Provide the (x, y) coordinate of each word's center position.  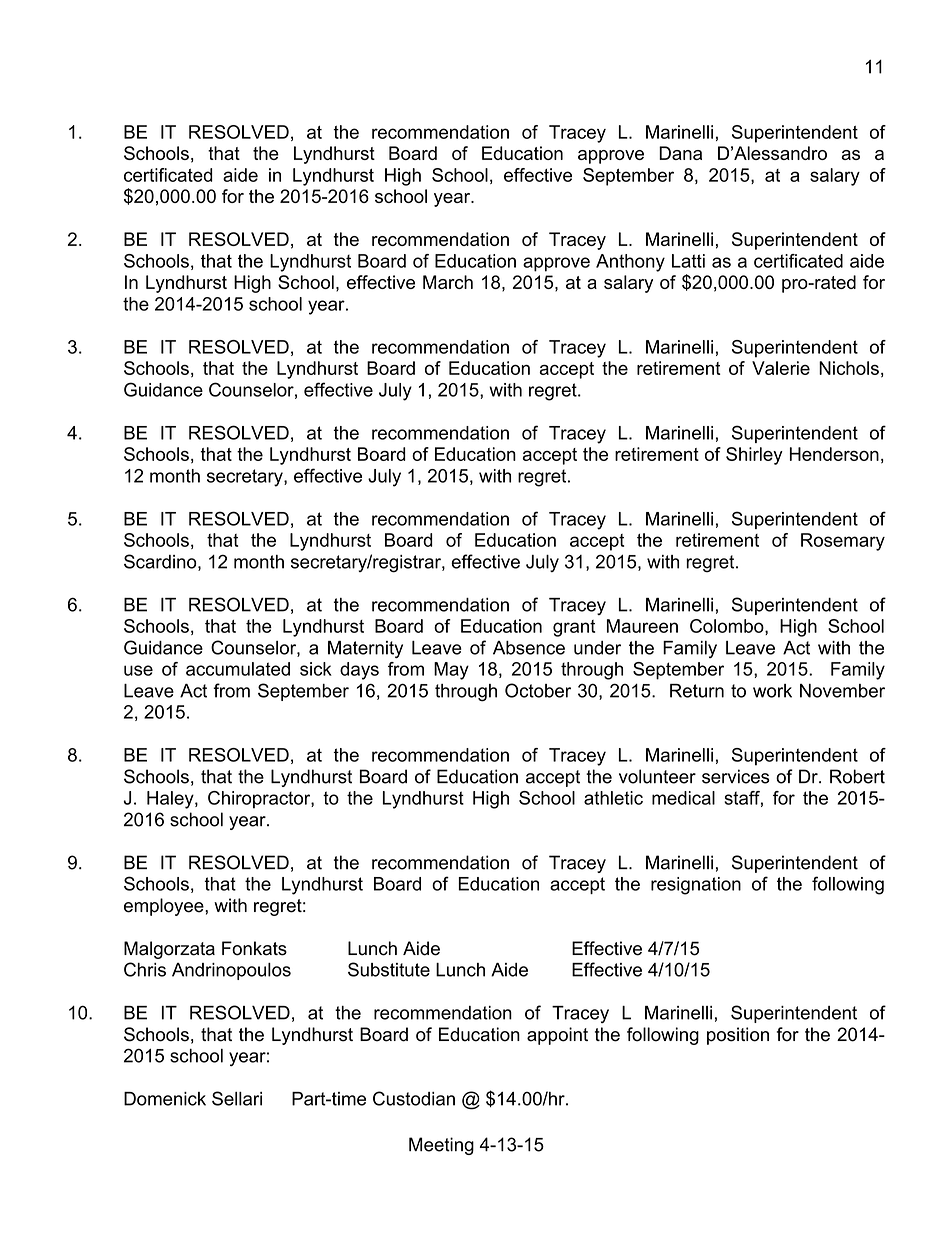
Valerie (781, 368)
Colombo (728, 627)
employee (165, 907)
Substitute (389, 969)
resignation (696, 886)
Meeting (441, 1146)
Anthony (630, 263)
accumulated (238, 669)
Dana (680, 153)
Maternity (365, 649)
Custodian (414, 1098)
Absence (529, 648)
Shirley (754, 456)
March (448, 282)
